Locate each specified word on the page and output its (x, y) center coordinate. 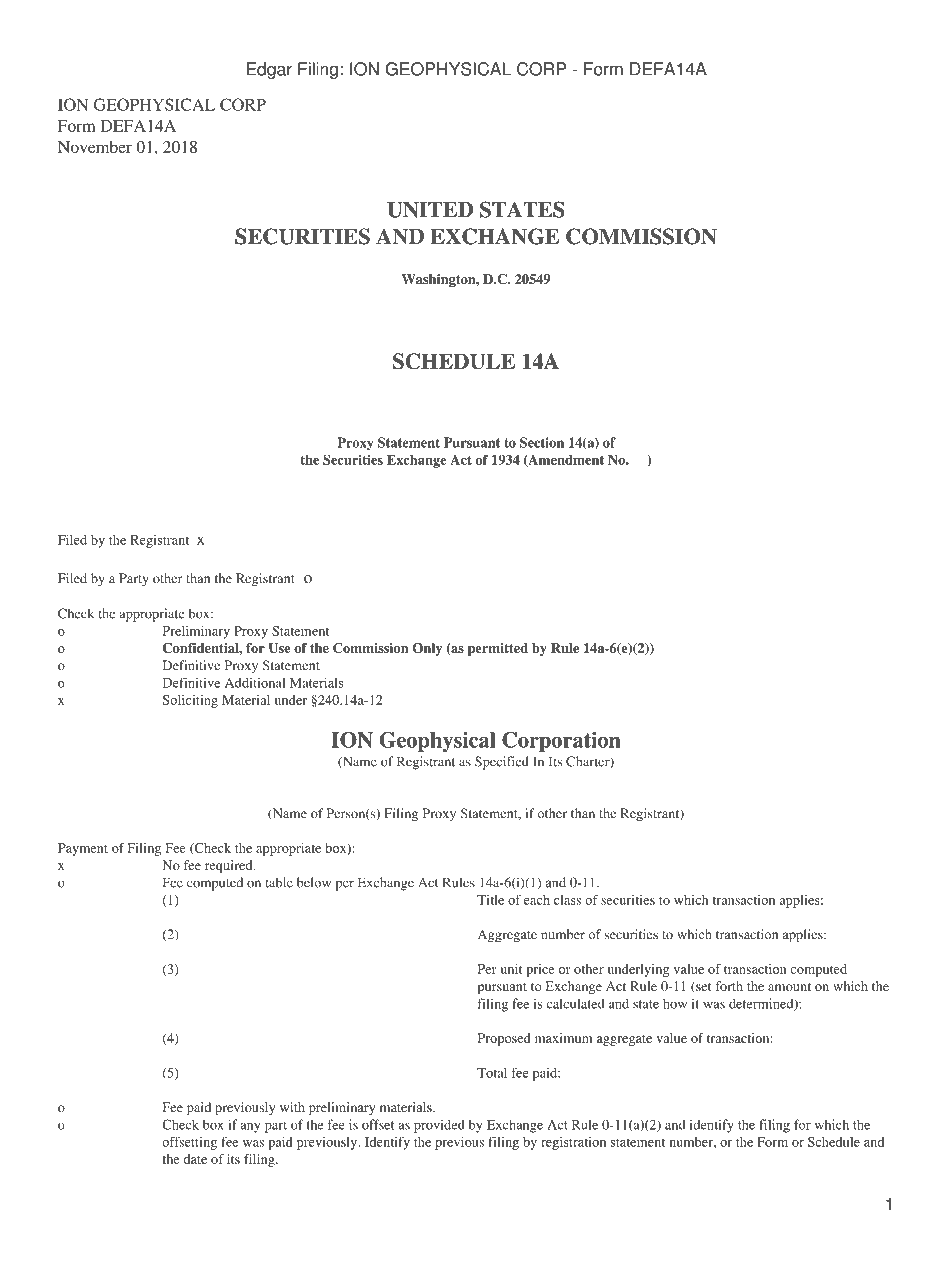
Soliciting (190, 701)
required (230, 866)
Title (490, 900)
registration (573, 1143)
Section (542, 442)
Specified (502, 763)
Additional (255, 682)
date (195, 1159)
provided (439, 1126)
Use (279, 648)
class (567, 900)
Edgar (269, 70)
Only (427, 649)
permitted (498, 649)
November (95, 147)
